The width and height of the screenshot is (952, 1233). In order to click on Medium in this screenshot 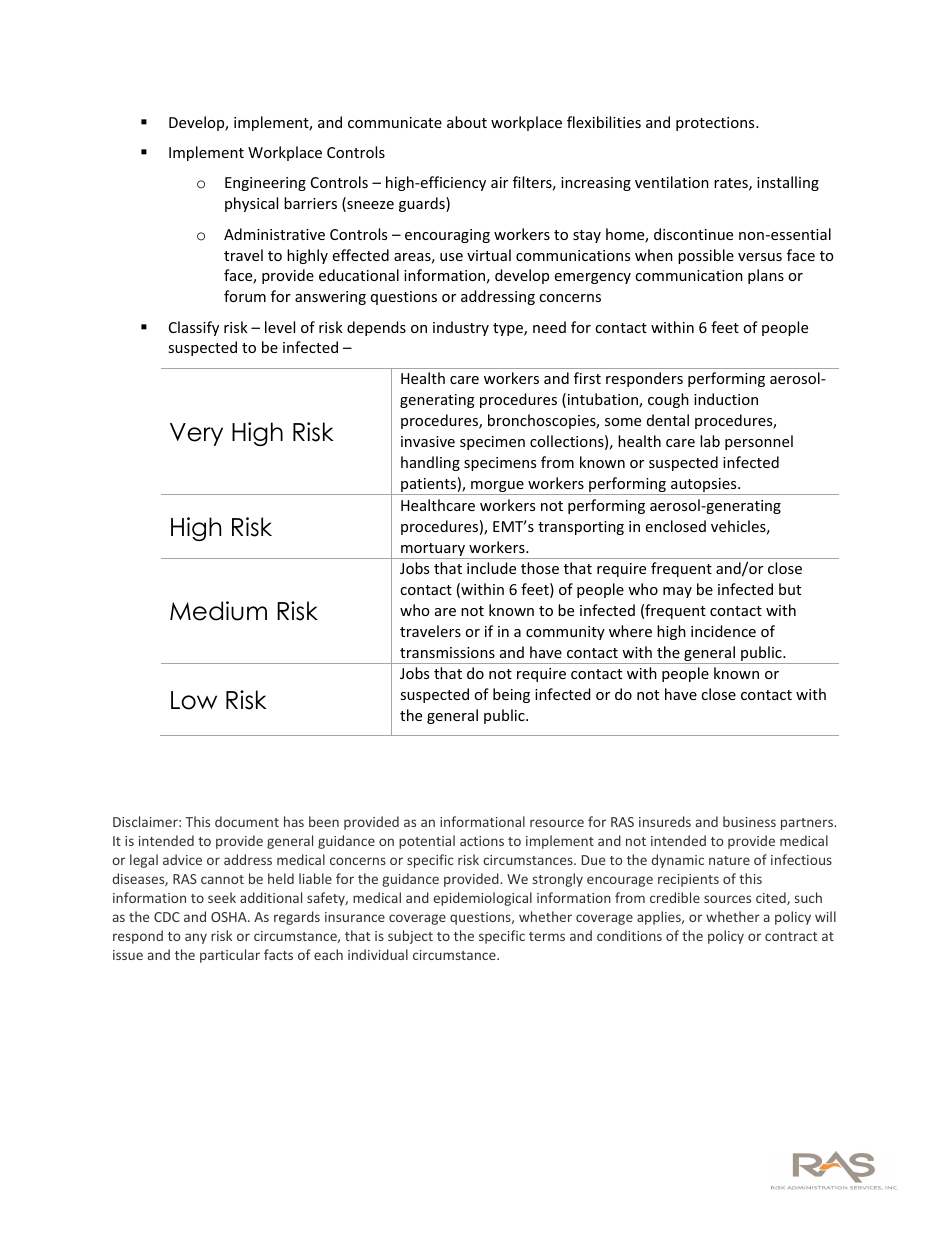, I will do `click(218, 611)`.
